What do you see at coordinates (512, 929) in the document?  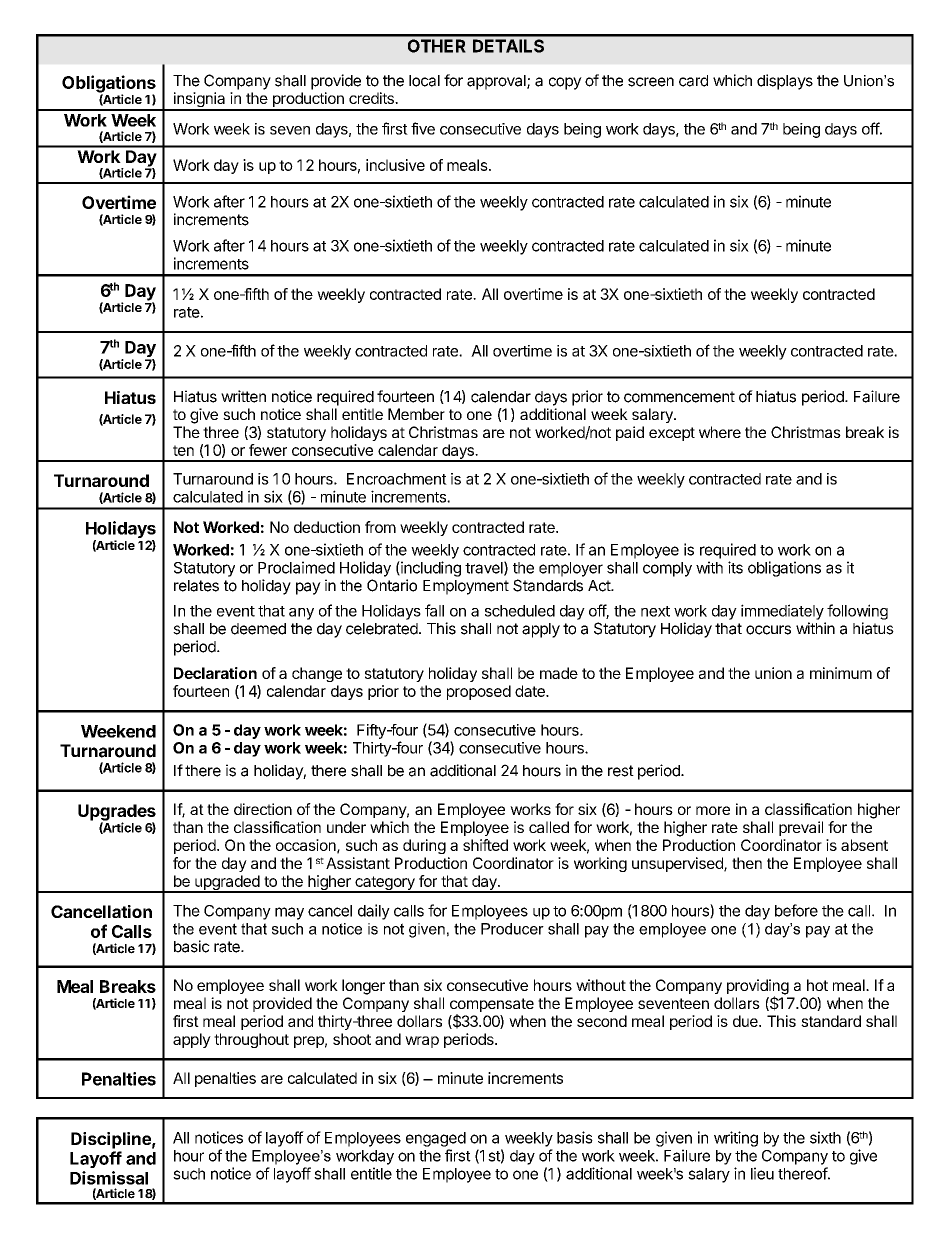 I see `Producer` at bounding box center [512, 929].
